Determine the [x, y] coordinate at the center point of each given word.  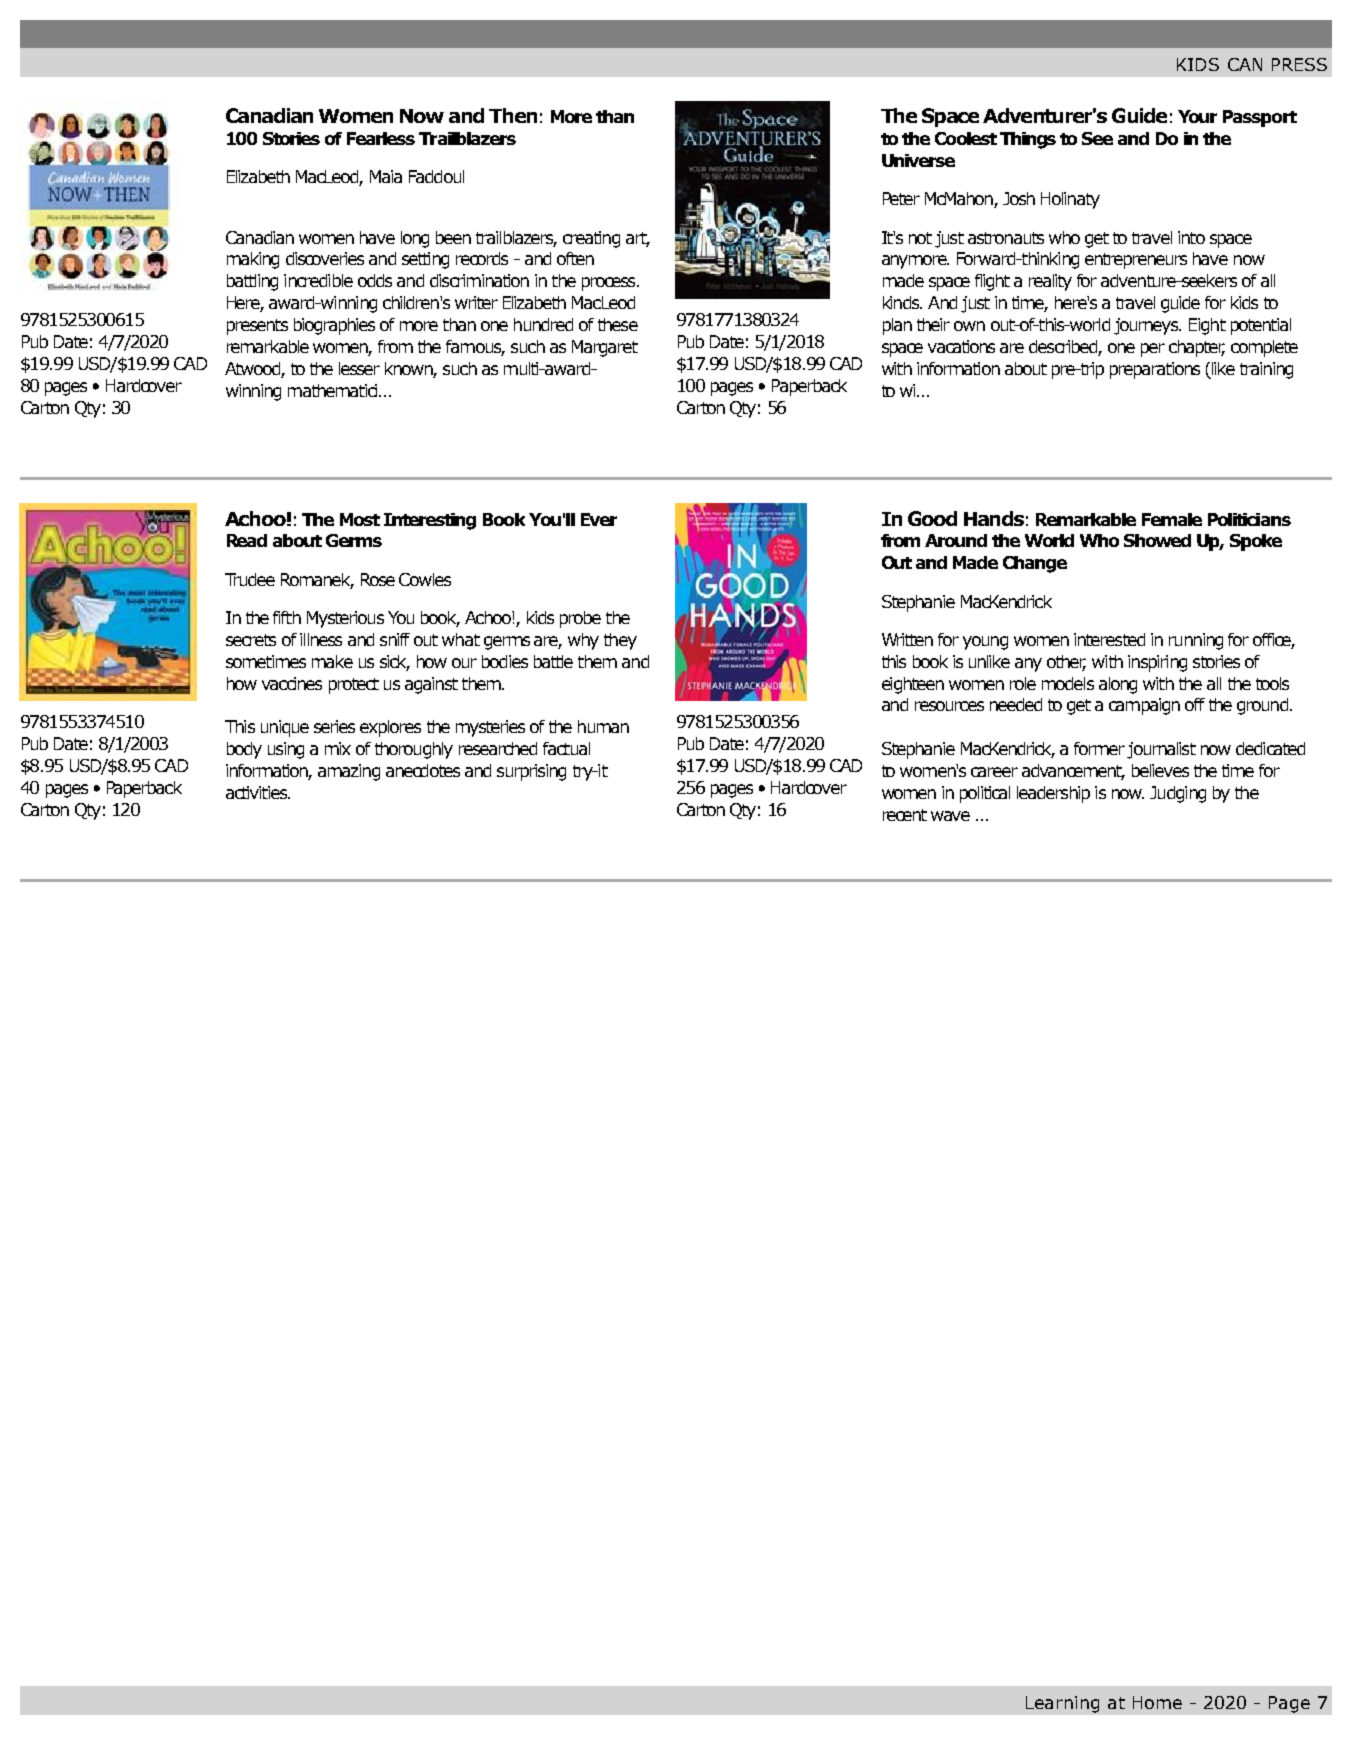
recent [905, 815]
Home [1157, 1702]
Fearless [381, 138]
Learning [1062, 1704]
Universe [918, 160]
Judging [1178, 794]
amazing [349, 772]
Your [1197, 116]
